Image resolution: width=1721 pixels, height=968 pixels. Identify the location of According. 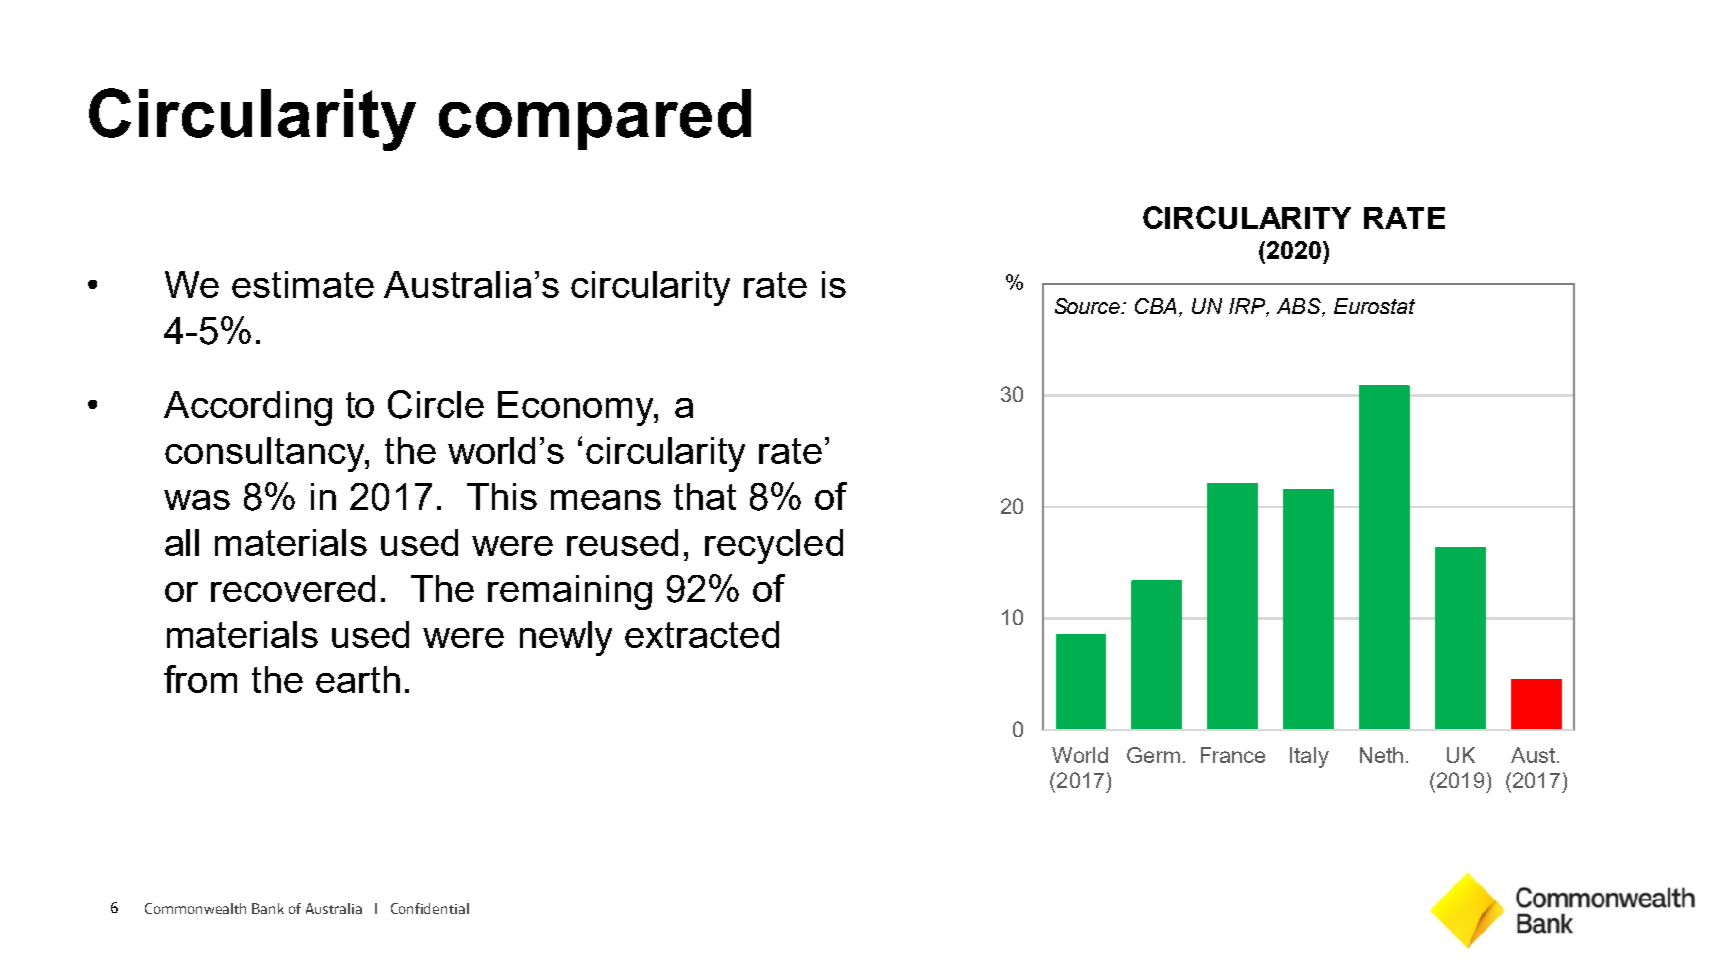
(248, 408).
